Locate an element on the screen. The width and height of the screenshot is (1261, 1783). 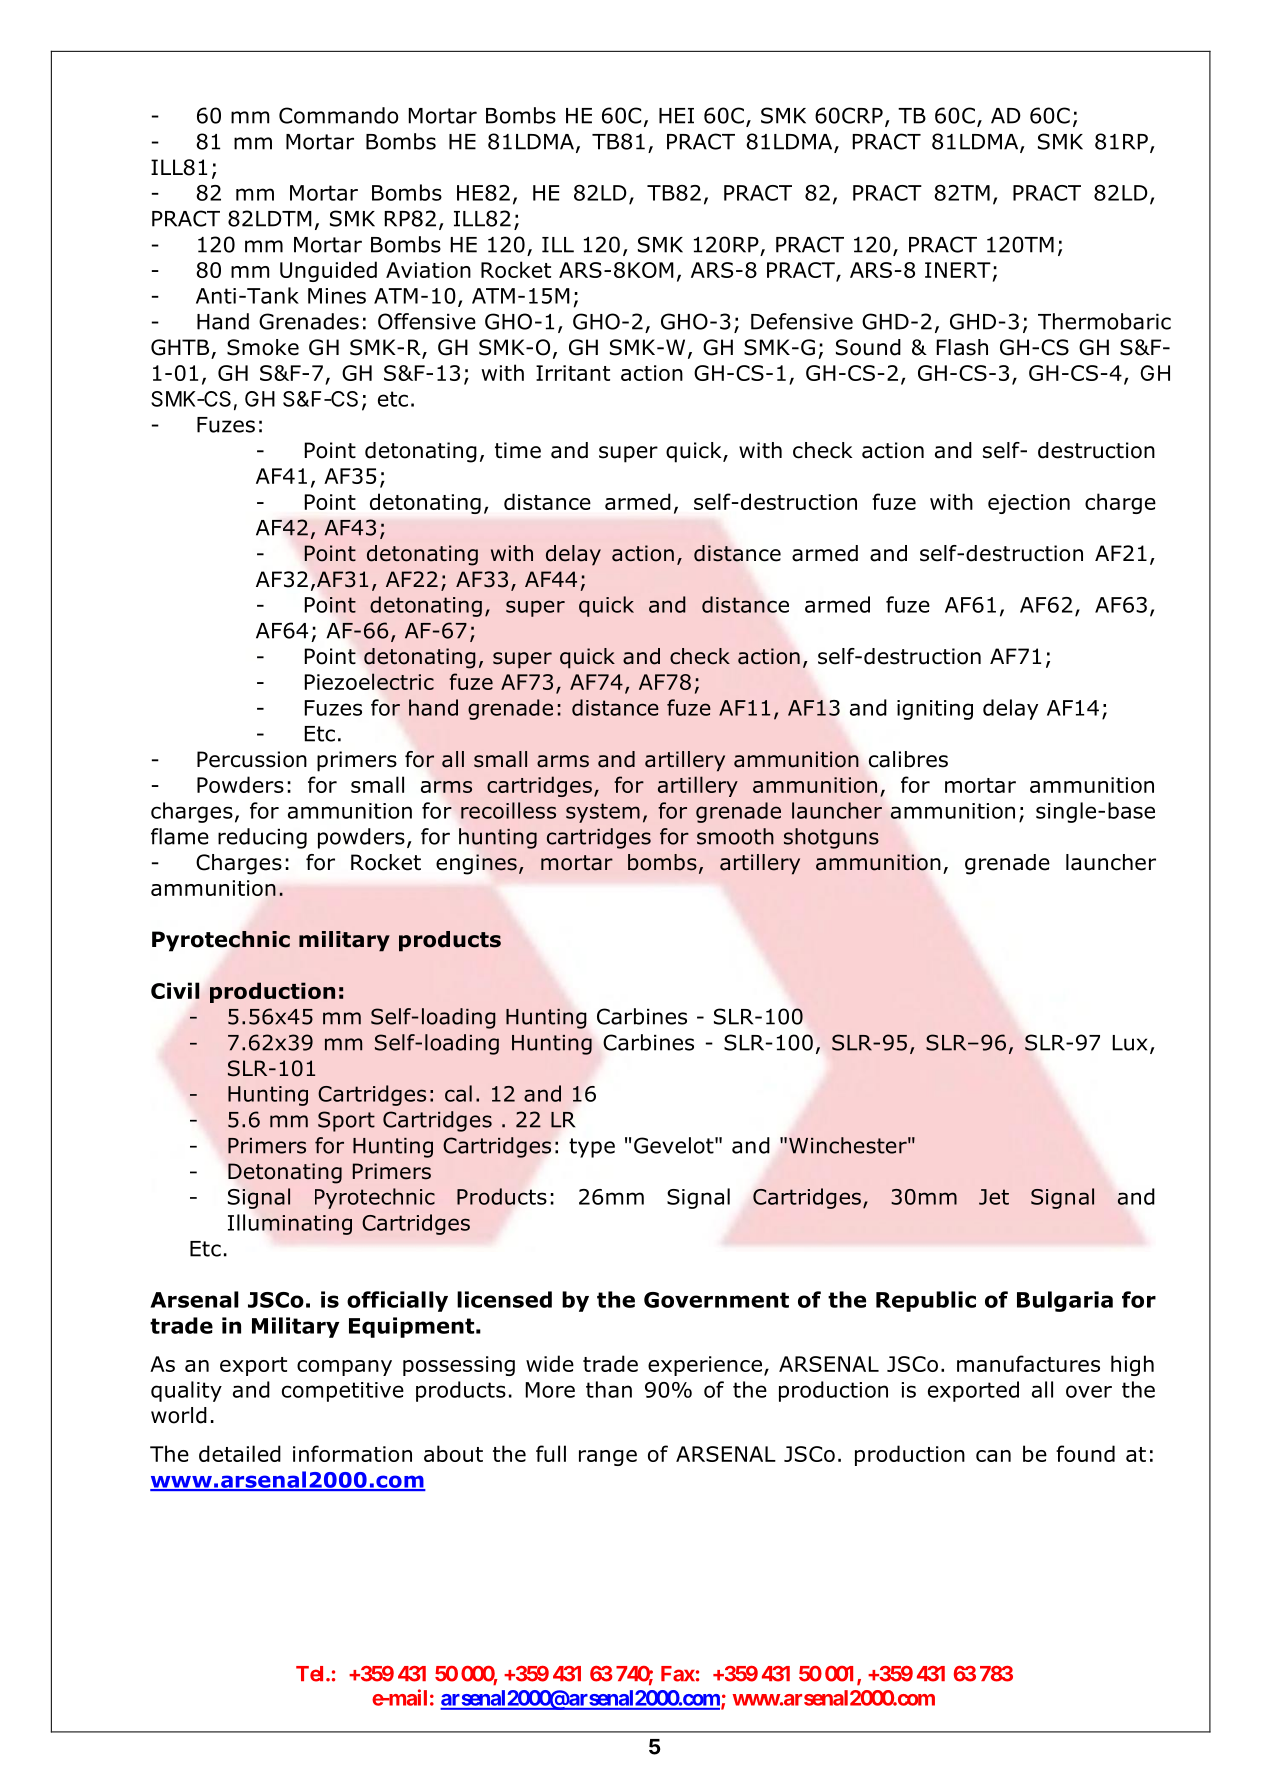
Sport is located at coordinates (346, 1121).
